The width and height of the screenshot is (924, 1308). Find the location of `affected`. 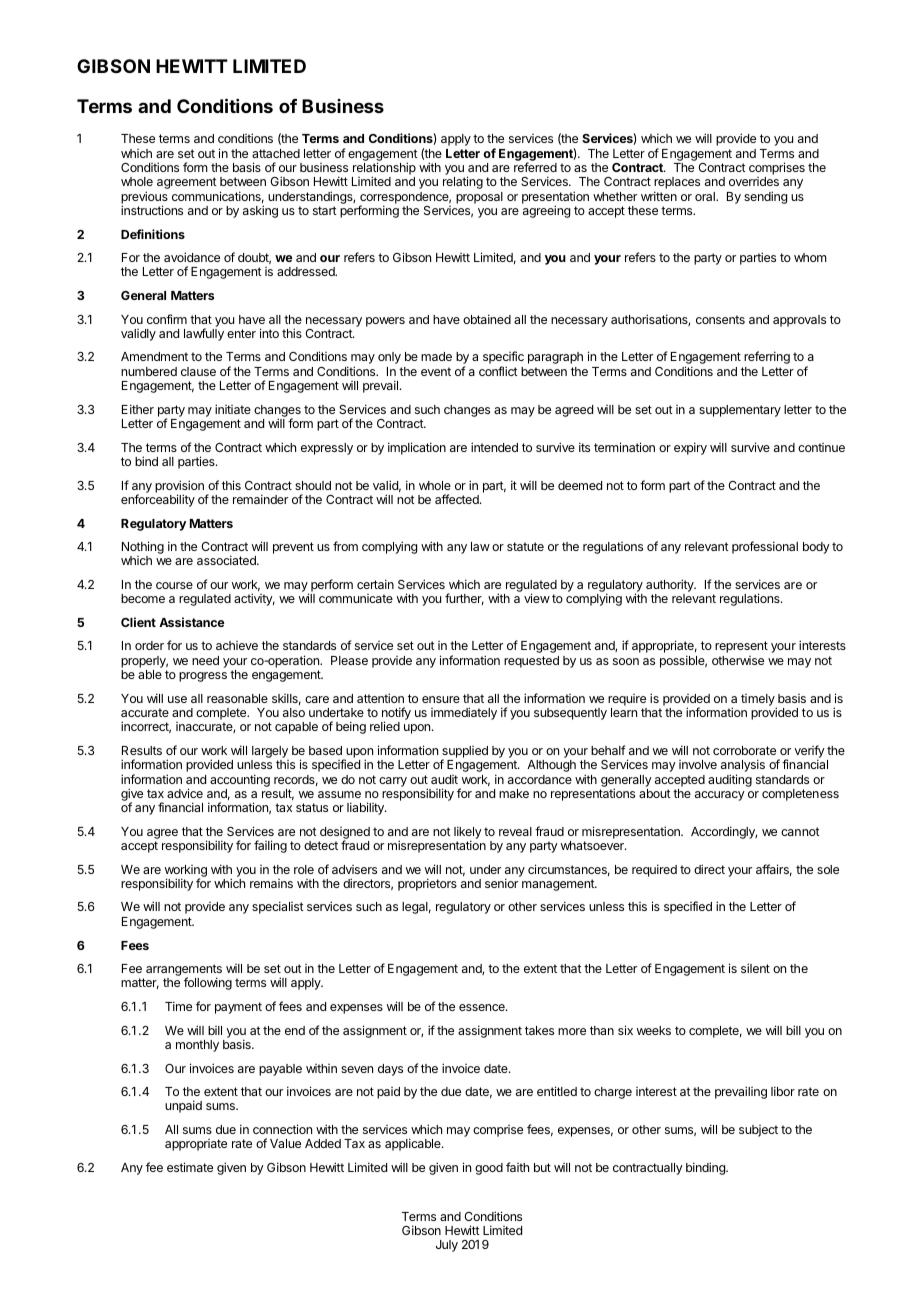

affected is located at coordinates (458, 499).
